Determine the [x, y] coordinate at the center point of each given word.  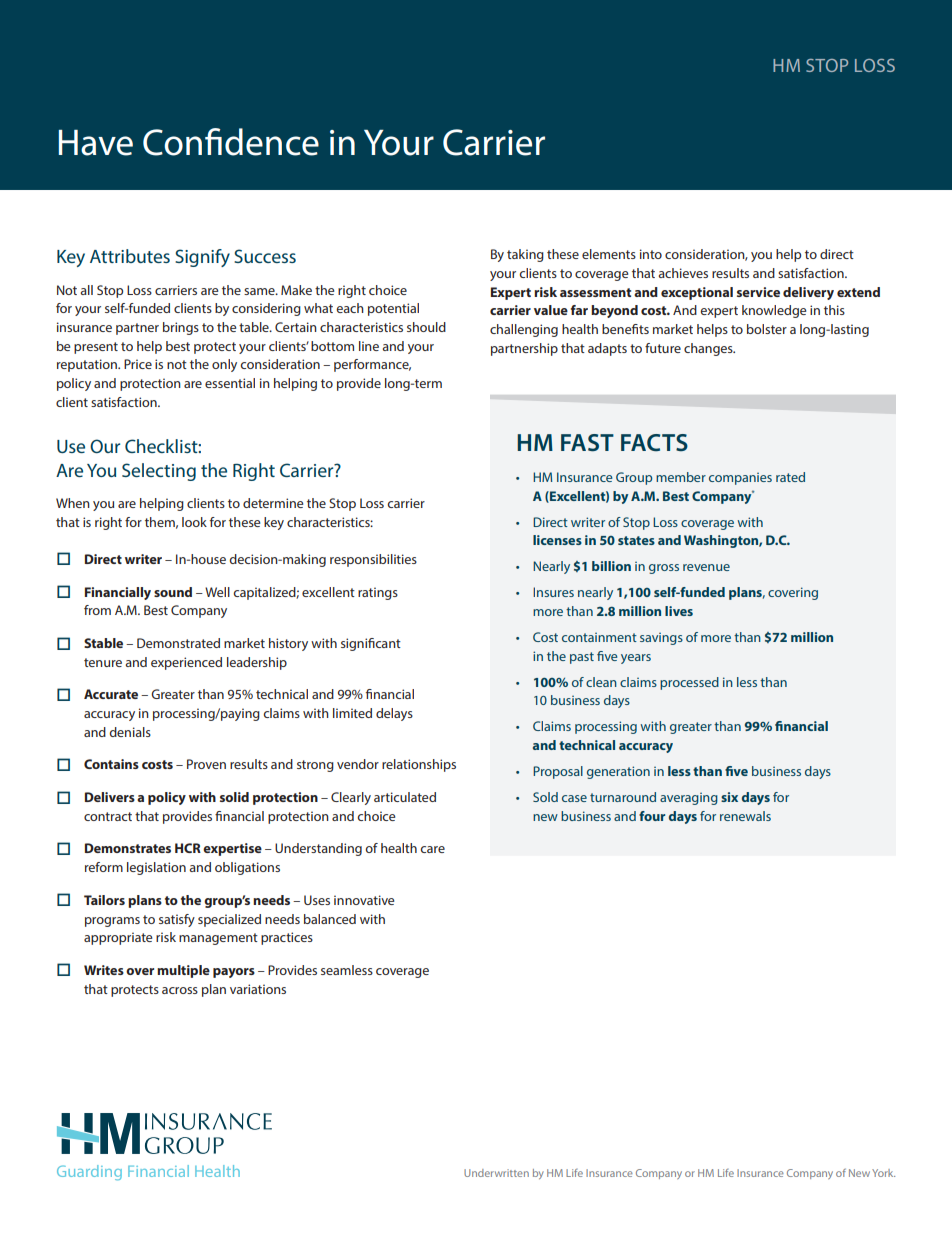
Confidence [231, 142]
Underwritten [496, 1173]
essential [230, 383]
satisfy [177, 920]
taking [525, 255]
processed [689, 683]
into [651, 254]
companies [740, 479]
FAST [587, 443]
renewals [745, 816]
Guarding [89, 1172]
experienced [186, 663]
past [582, 658]
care [432, 849]
